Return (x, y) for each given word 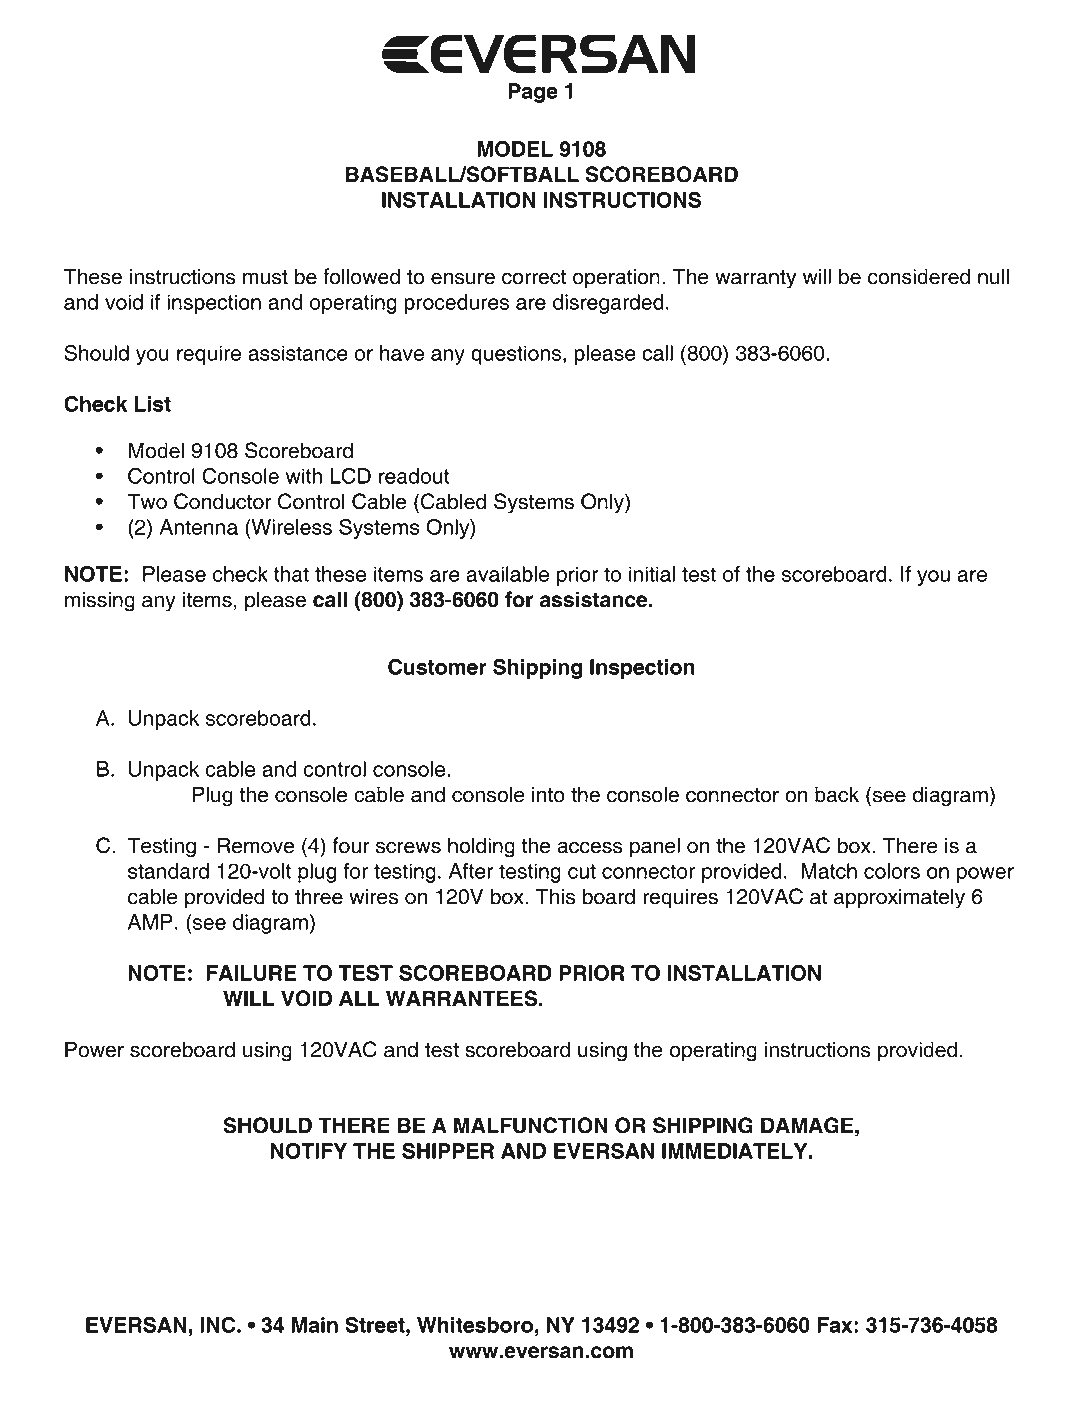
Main (315, 1325)
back (837, 794)
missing (100, 602)
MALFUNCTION (531, 1125)
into (548, 795)
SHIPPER (448, 1151)
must (265, 277)
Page (533, 93)
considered (919, 276)
